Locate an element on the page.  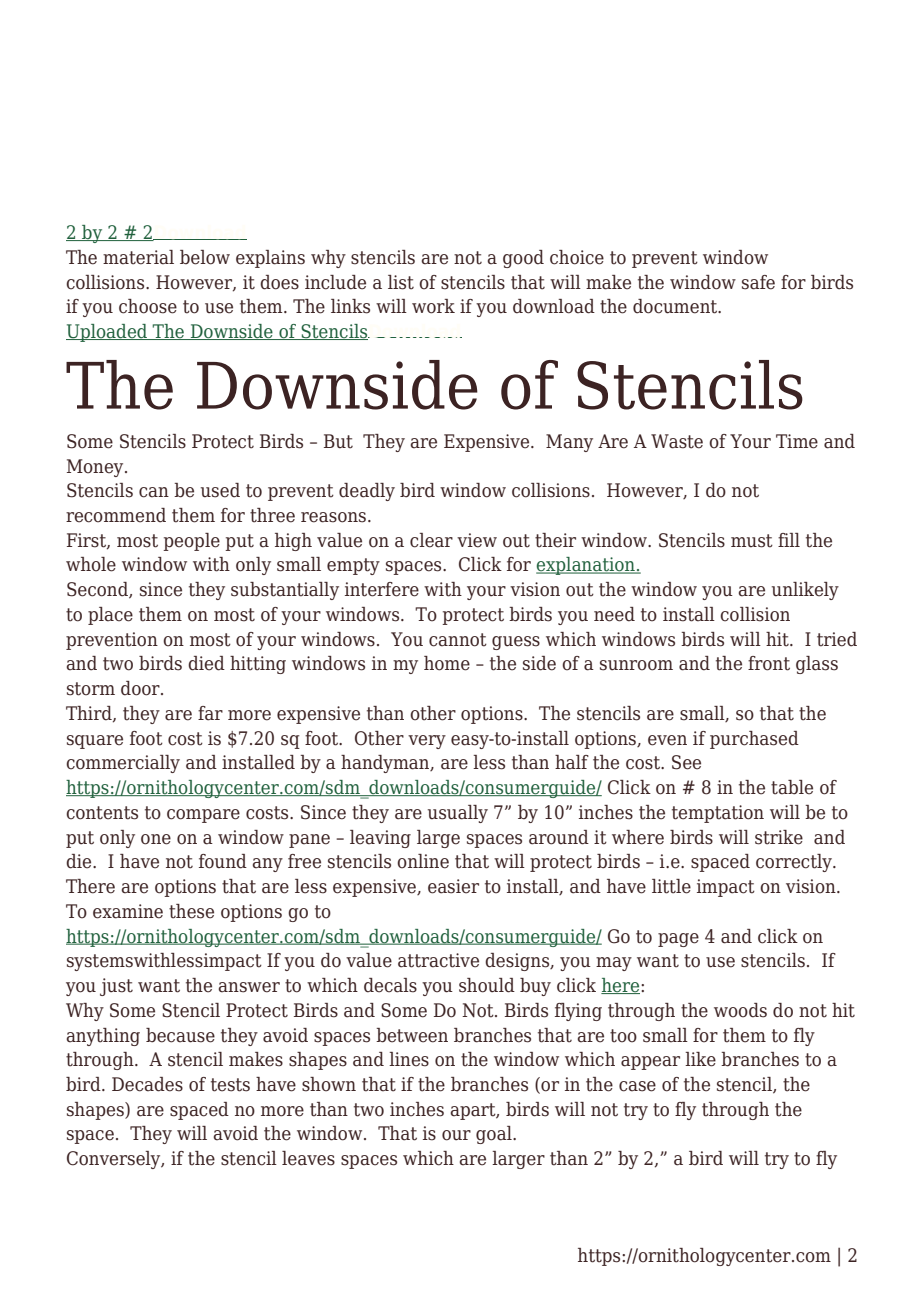
goal is located at coordinates (495, 1135).
